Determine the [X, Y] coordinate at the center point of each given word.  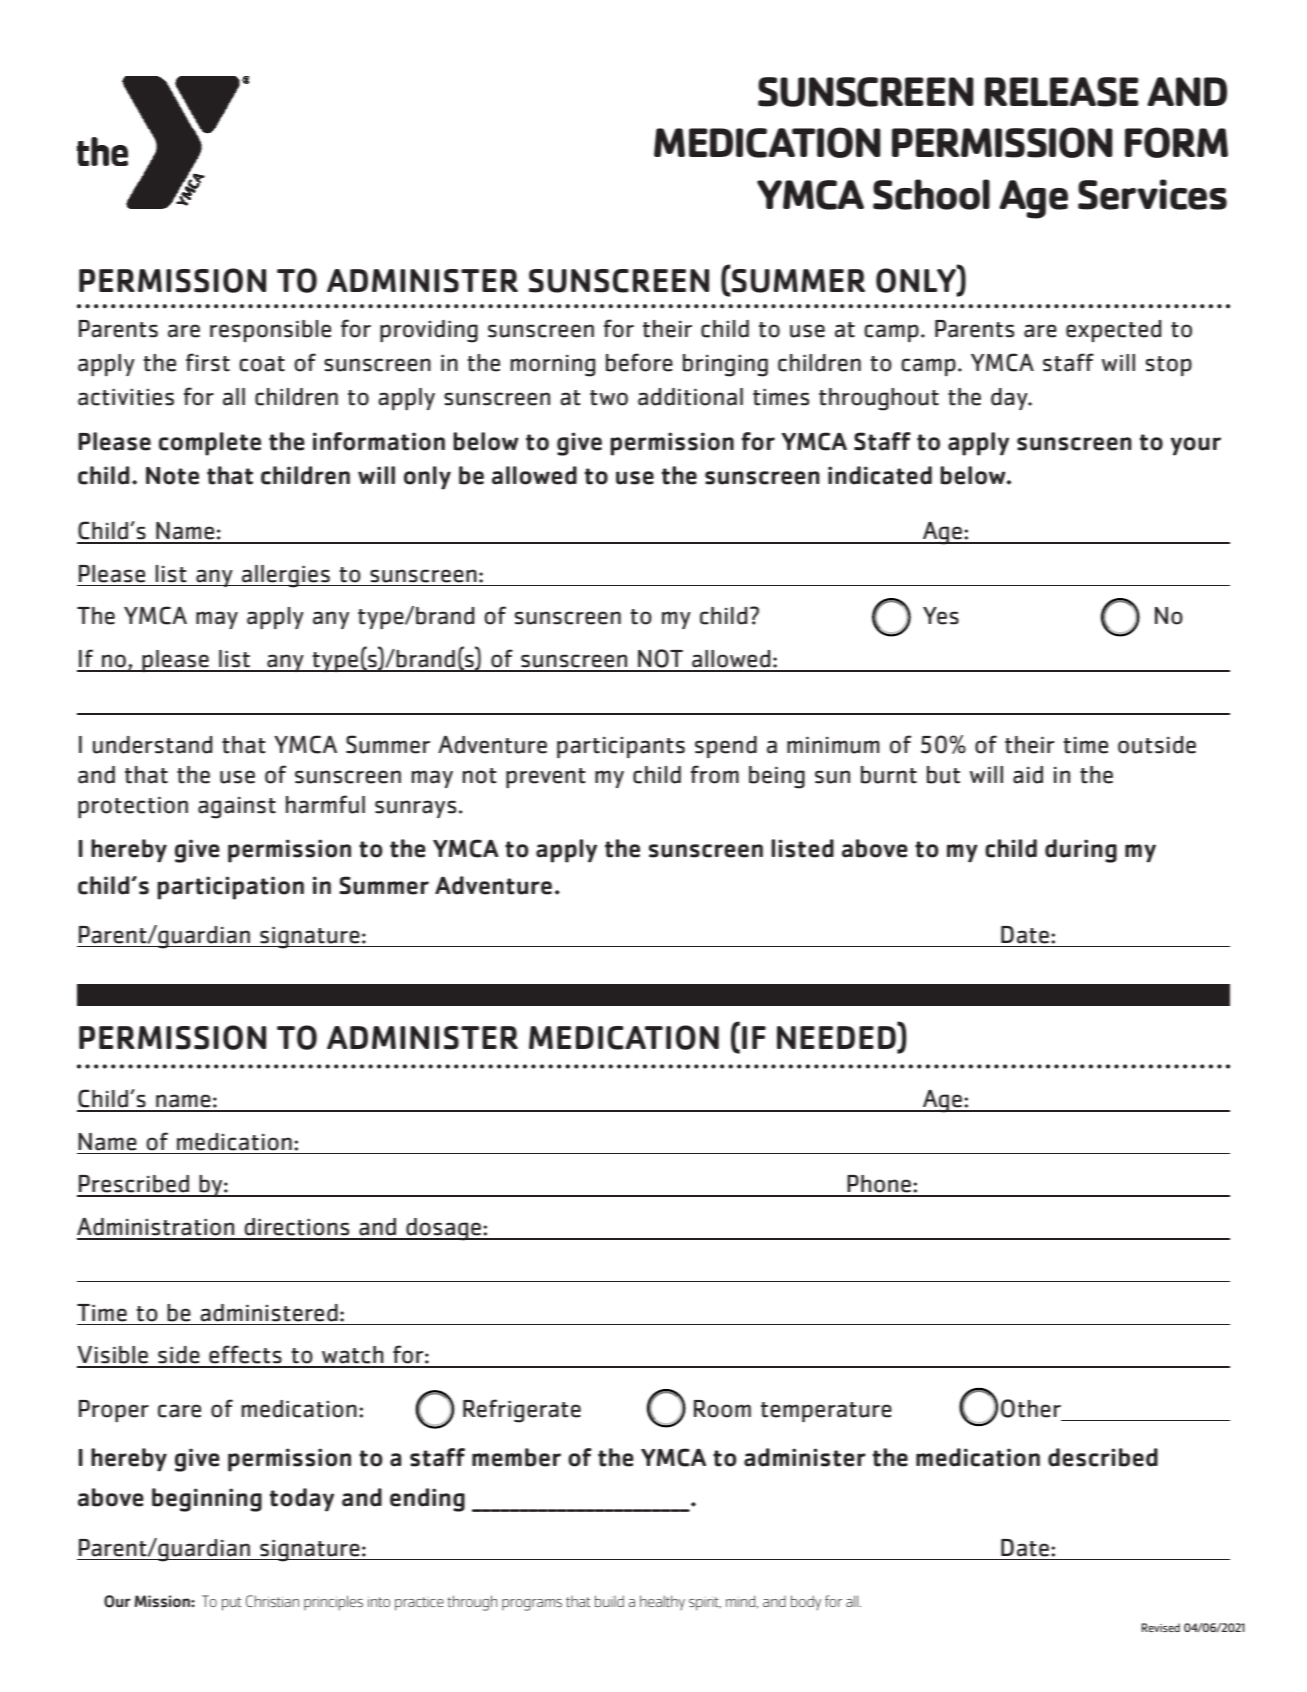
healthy [662, 1603]
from [715, 774]
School [931, 194]
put [231, 1604]
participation [230, 888]
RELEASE [1062, 92]
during [1081, 851]
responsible [270, 331]
